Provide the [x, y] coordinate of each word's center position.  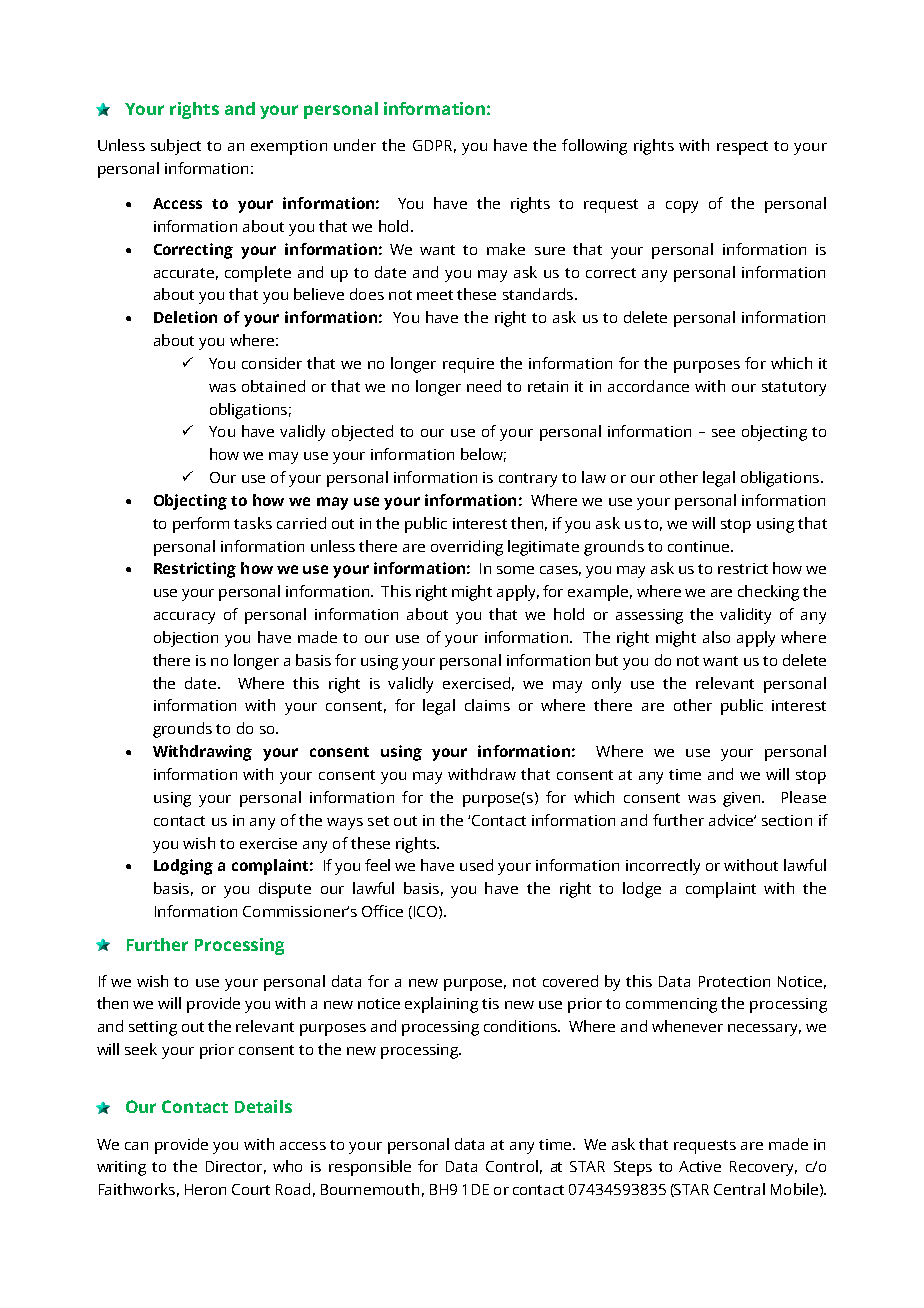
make [506, 249]
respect [742, 148]
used [476, 865]
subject [176, 147]
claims [487, 705]
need [484, 386]
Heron [205, 1189]
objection [186, 639]
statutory [794, 389]
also [716, 637]
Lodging [183, 867]
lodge [642, 890]
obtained [273, 386]
